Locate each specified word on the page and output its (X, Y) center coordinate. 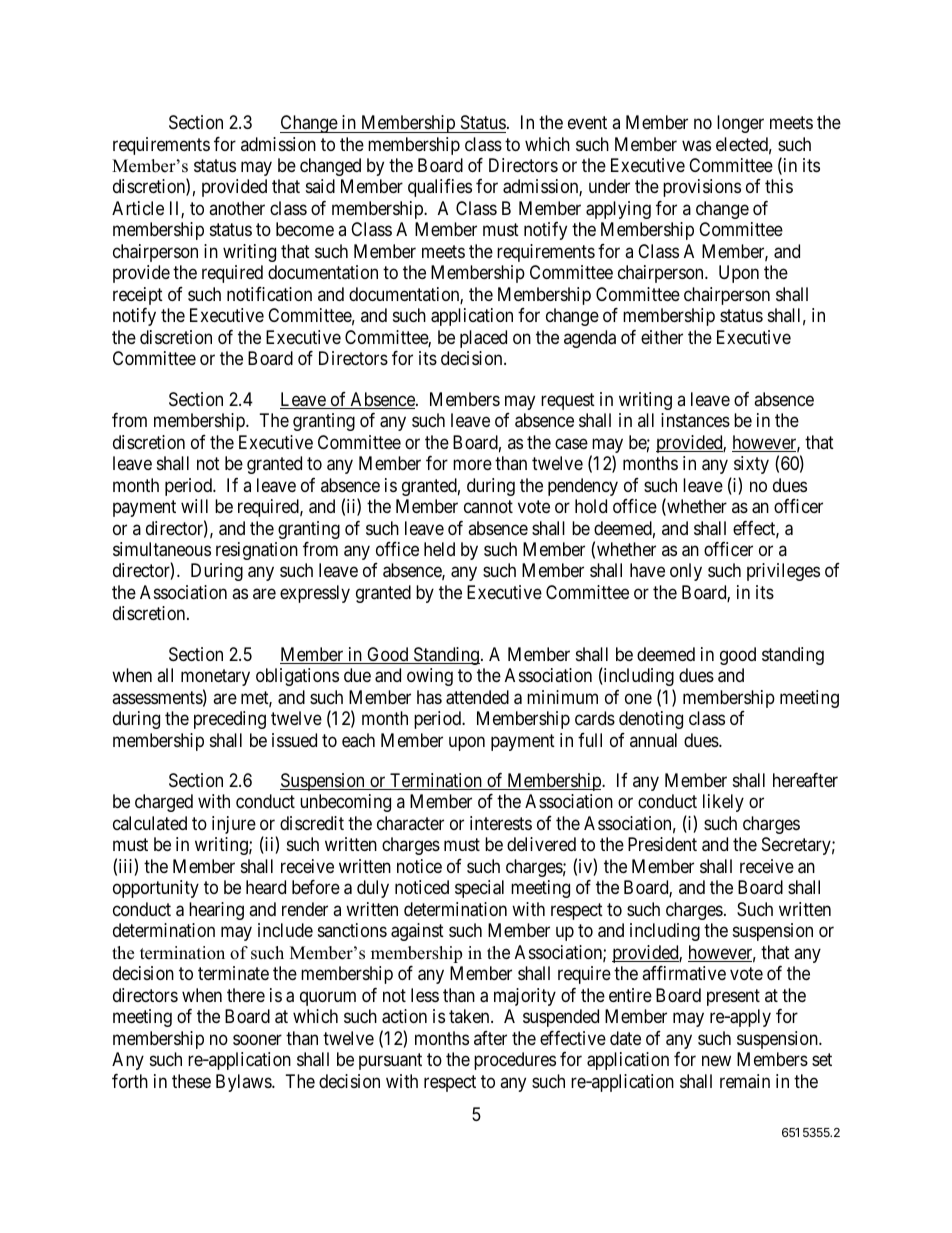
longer (740, 124)
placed (483, 339)
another (237, 208)
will (194, 506)
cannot (488, 506)
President (662, 844)
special (479, 889)
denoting (651, 720)
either (662, 337)
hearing (216, 911)
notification (269, 294)
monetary (215, 677)
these (191, 1081)
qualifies (440, 188)
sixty (751, 465)
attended (477, 697)
